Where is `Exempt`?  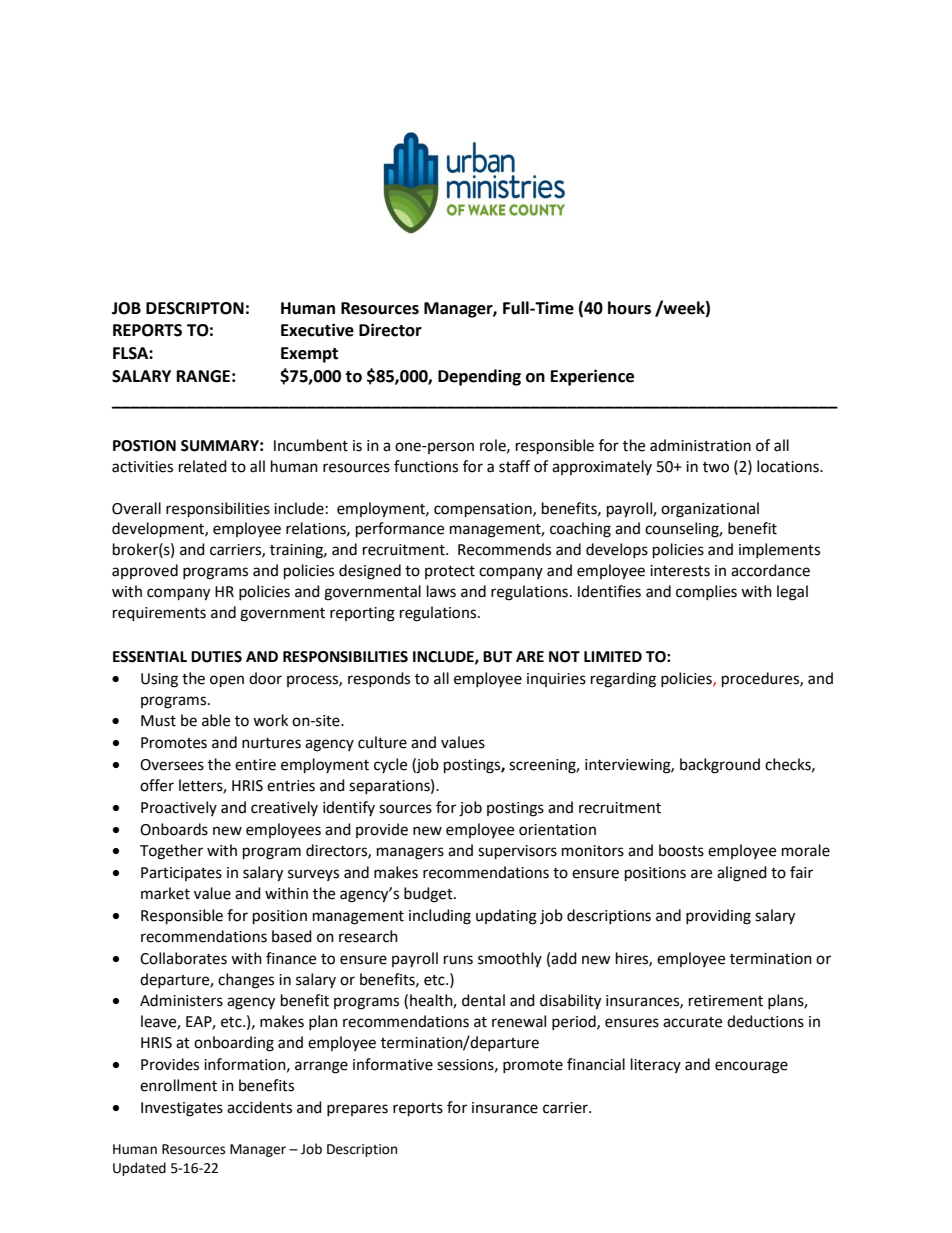
Exempt is located at coordinates (309, 355).
